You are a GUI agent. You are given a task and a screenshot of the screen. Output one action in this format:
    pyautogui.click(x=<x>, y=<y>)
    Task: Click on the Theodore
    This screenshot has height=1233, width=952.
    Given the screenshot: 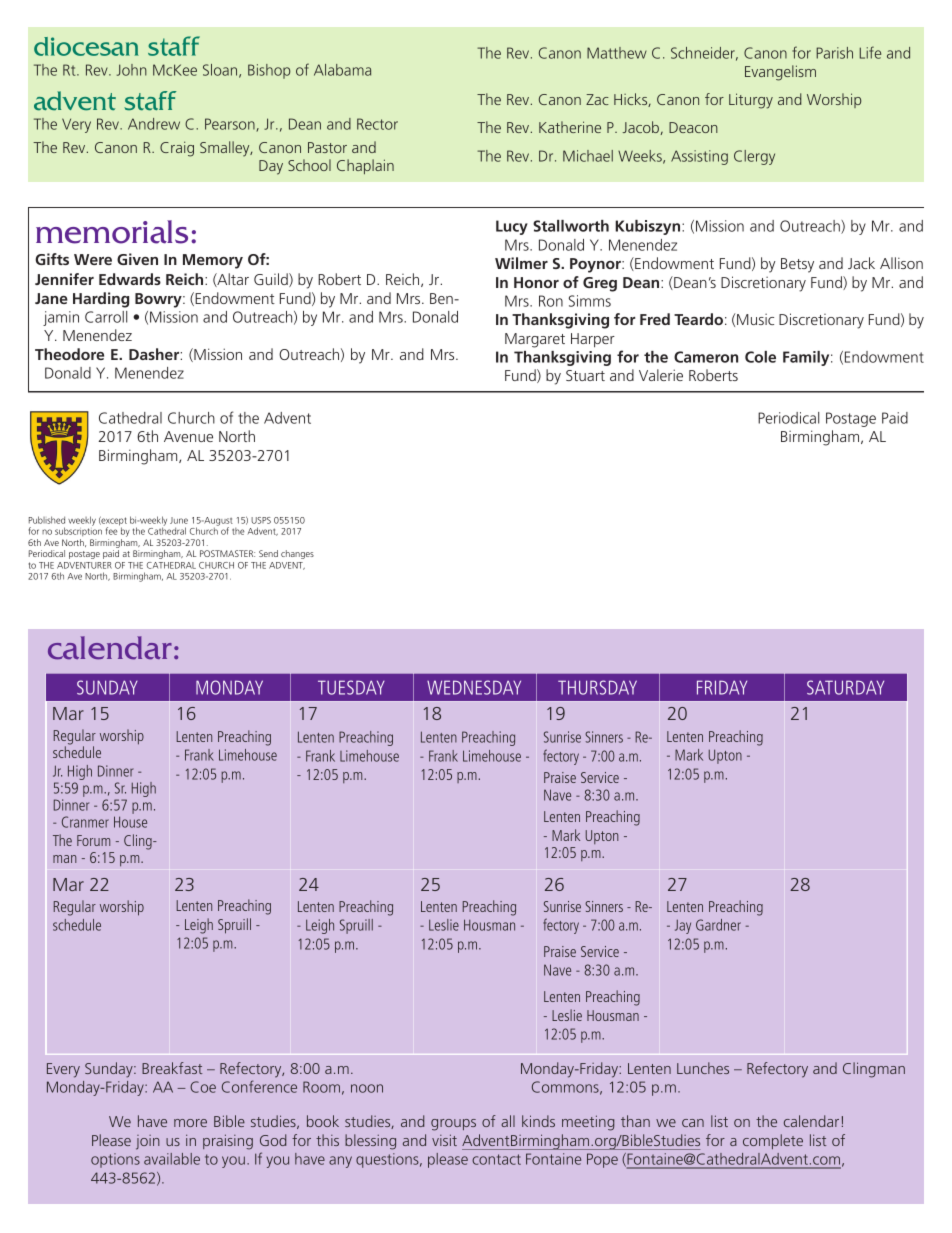 What is the action you would take?
    pyautogui.click(x=69, y=354)
